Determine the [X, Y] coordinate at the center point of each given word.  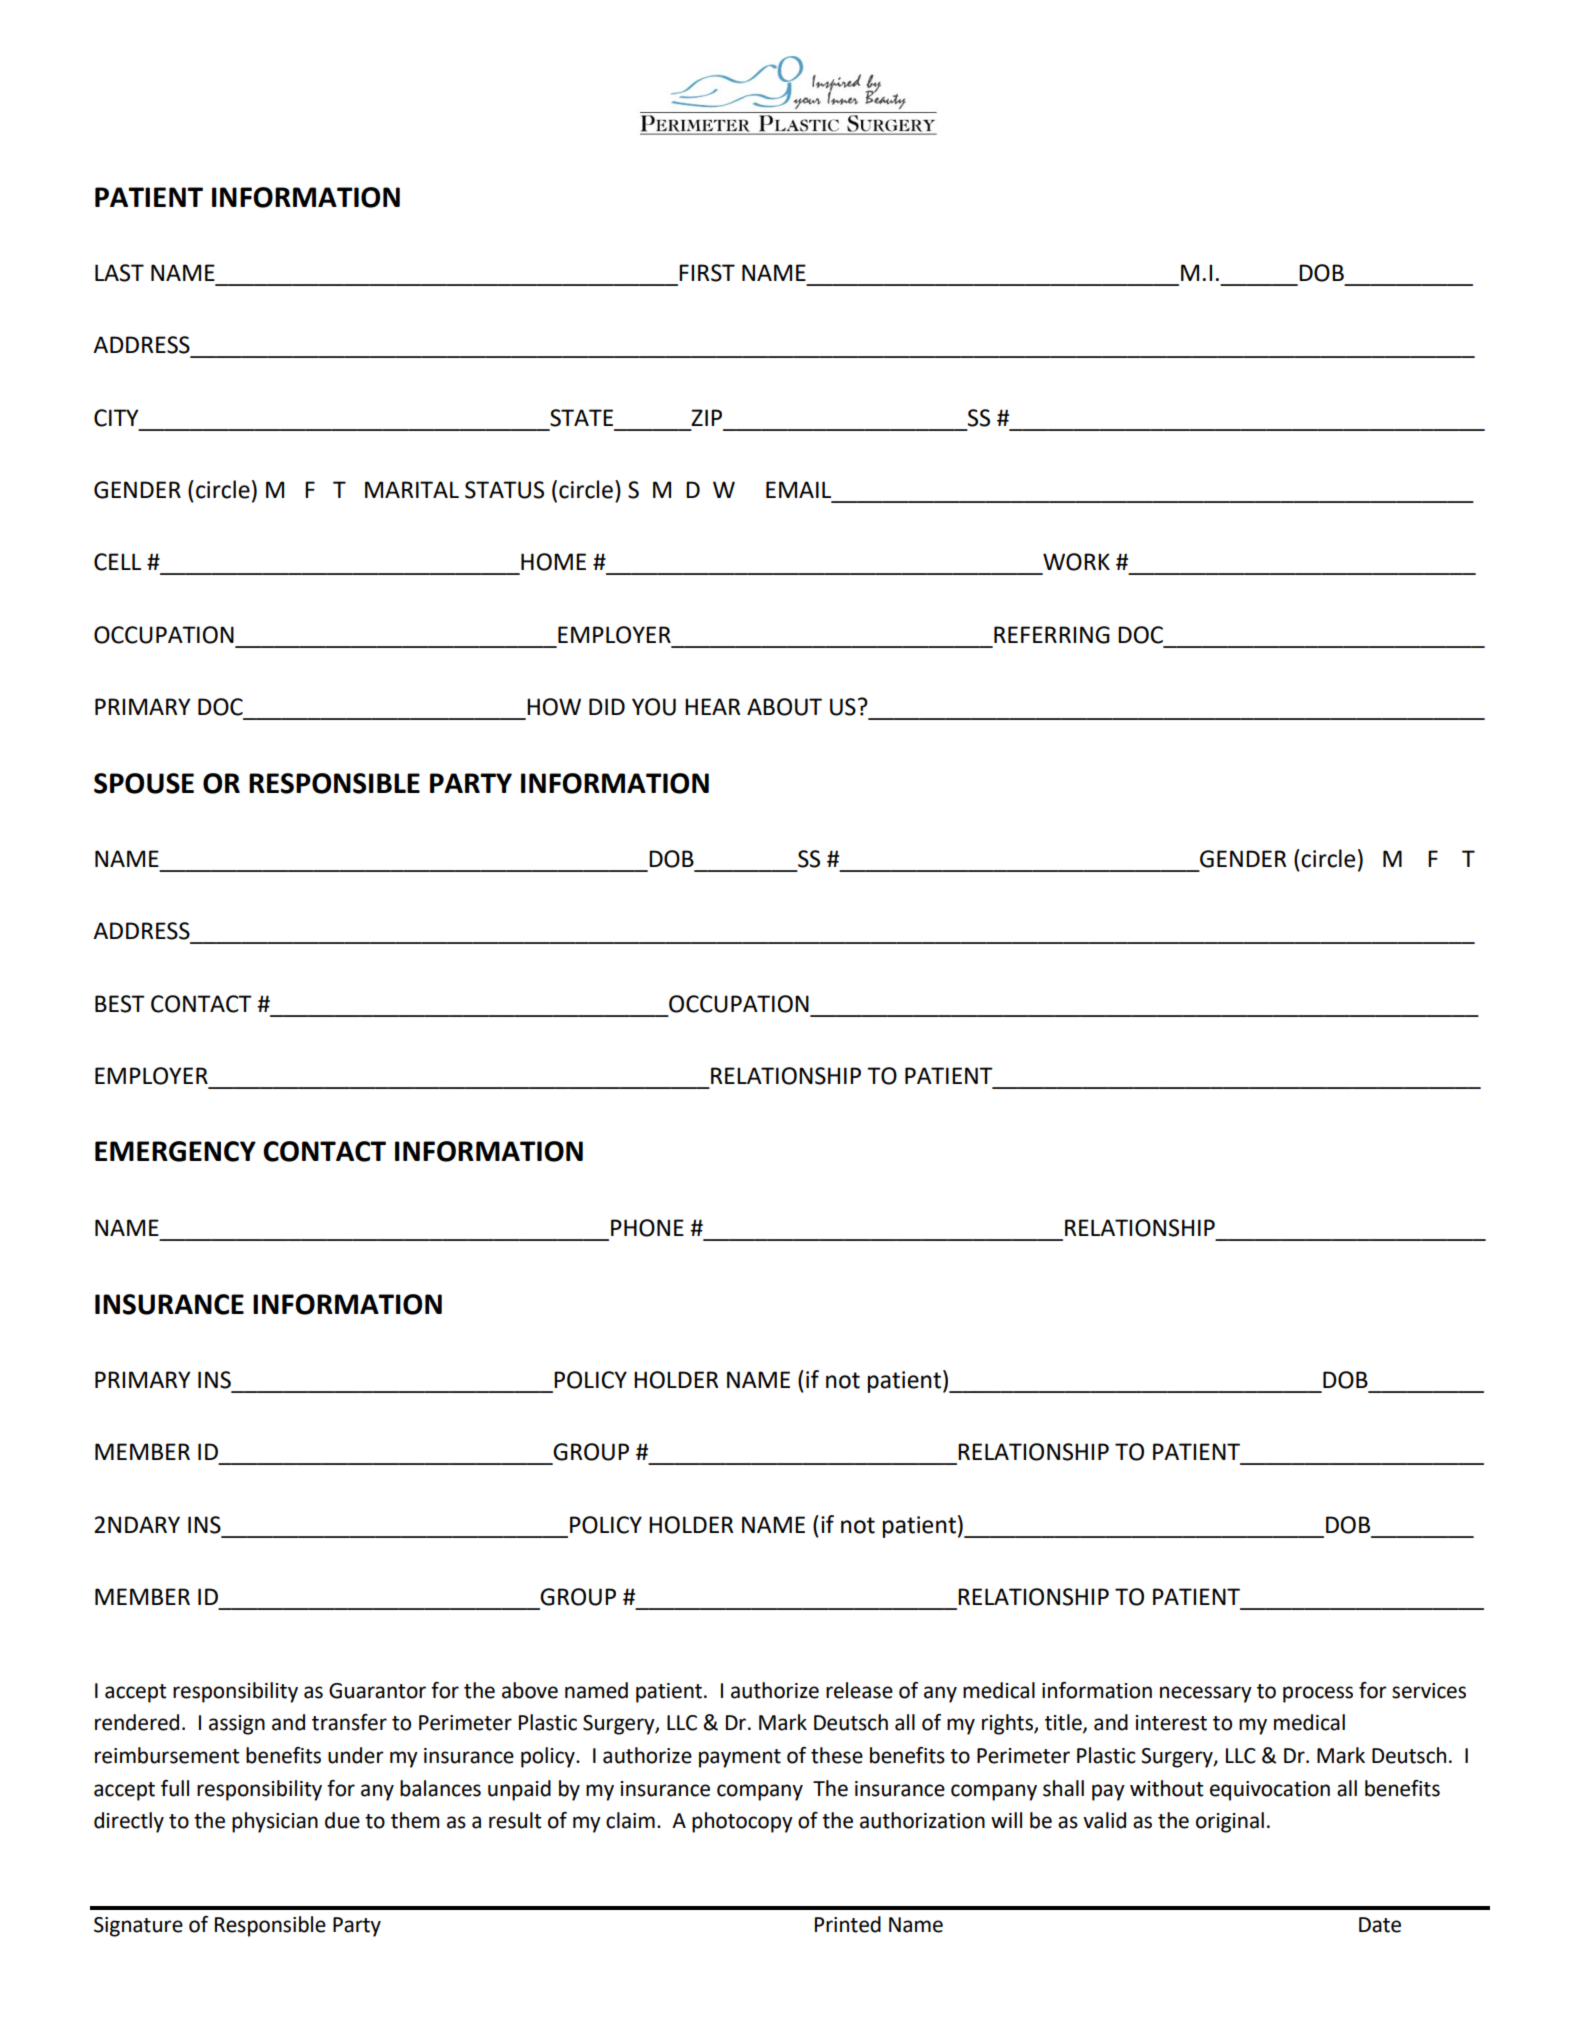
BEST [120, 1004]
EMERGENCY [175, 1151]
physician [275, 1822]
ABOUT [784, 707]
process [1318, 1694]
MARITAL [412, 489]
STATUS [504, 490]
